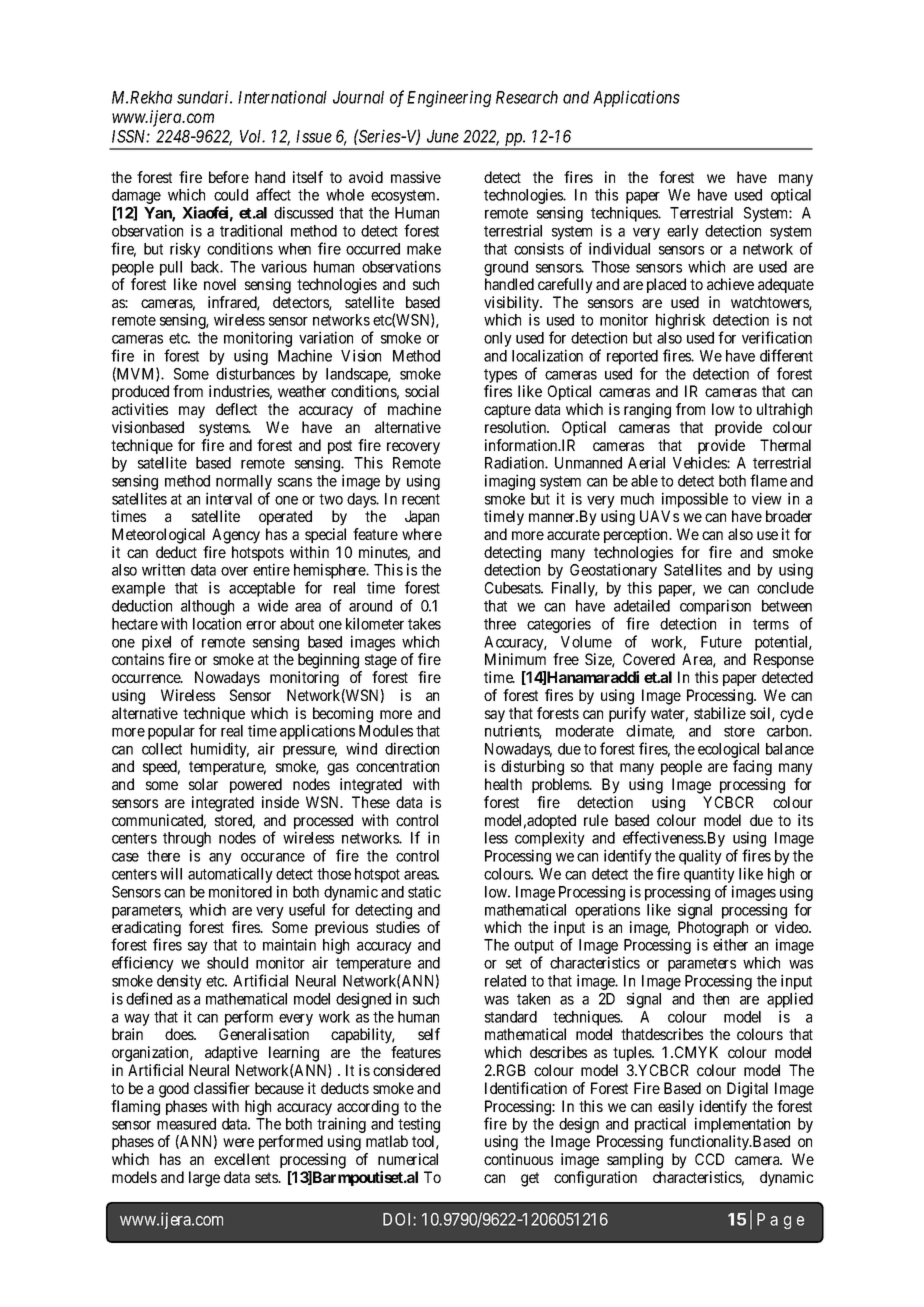  I want to click on June, so click(443, 136).
